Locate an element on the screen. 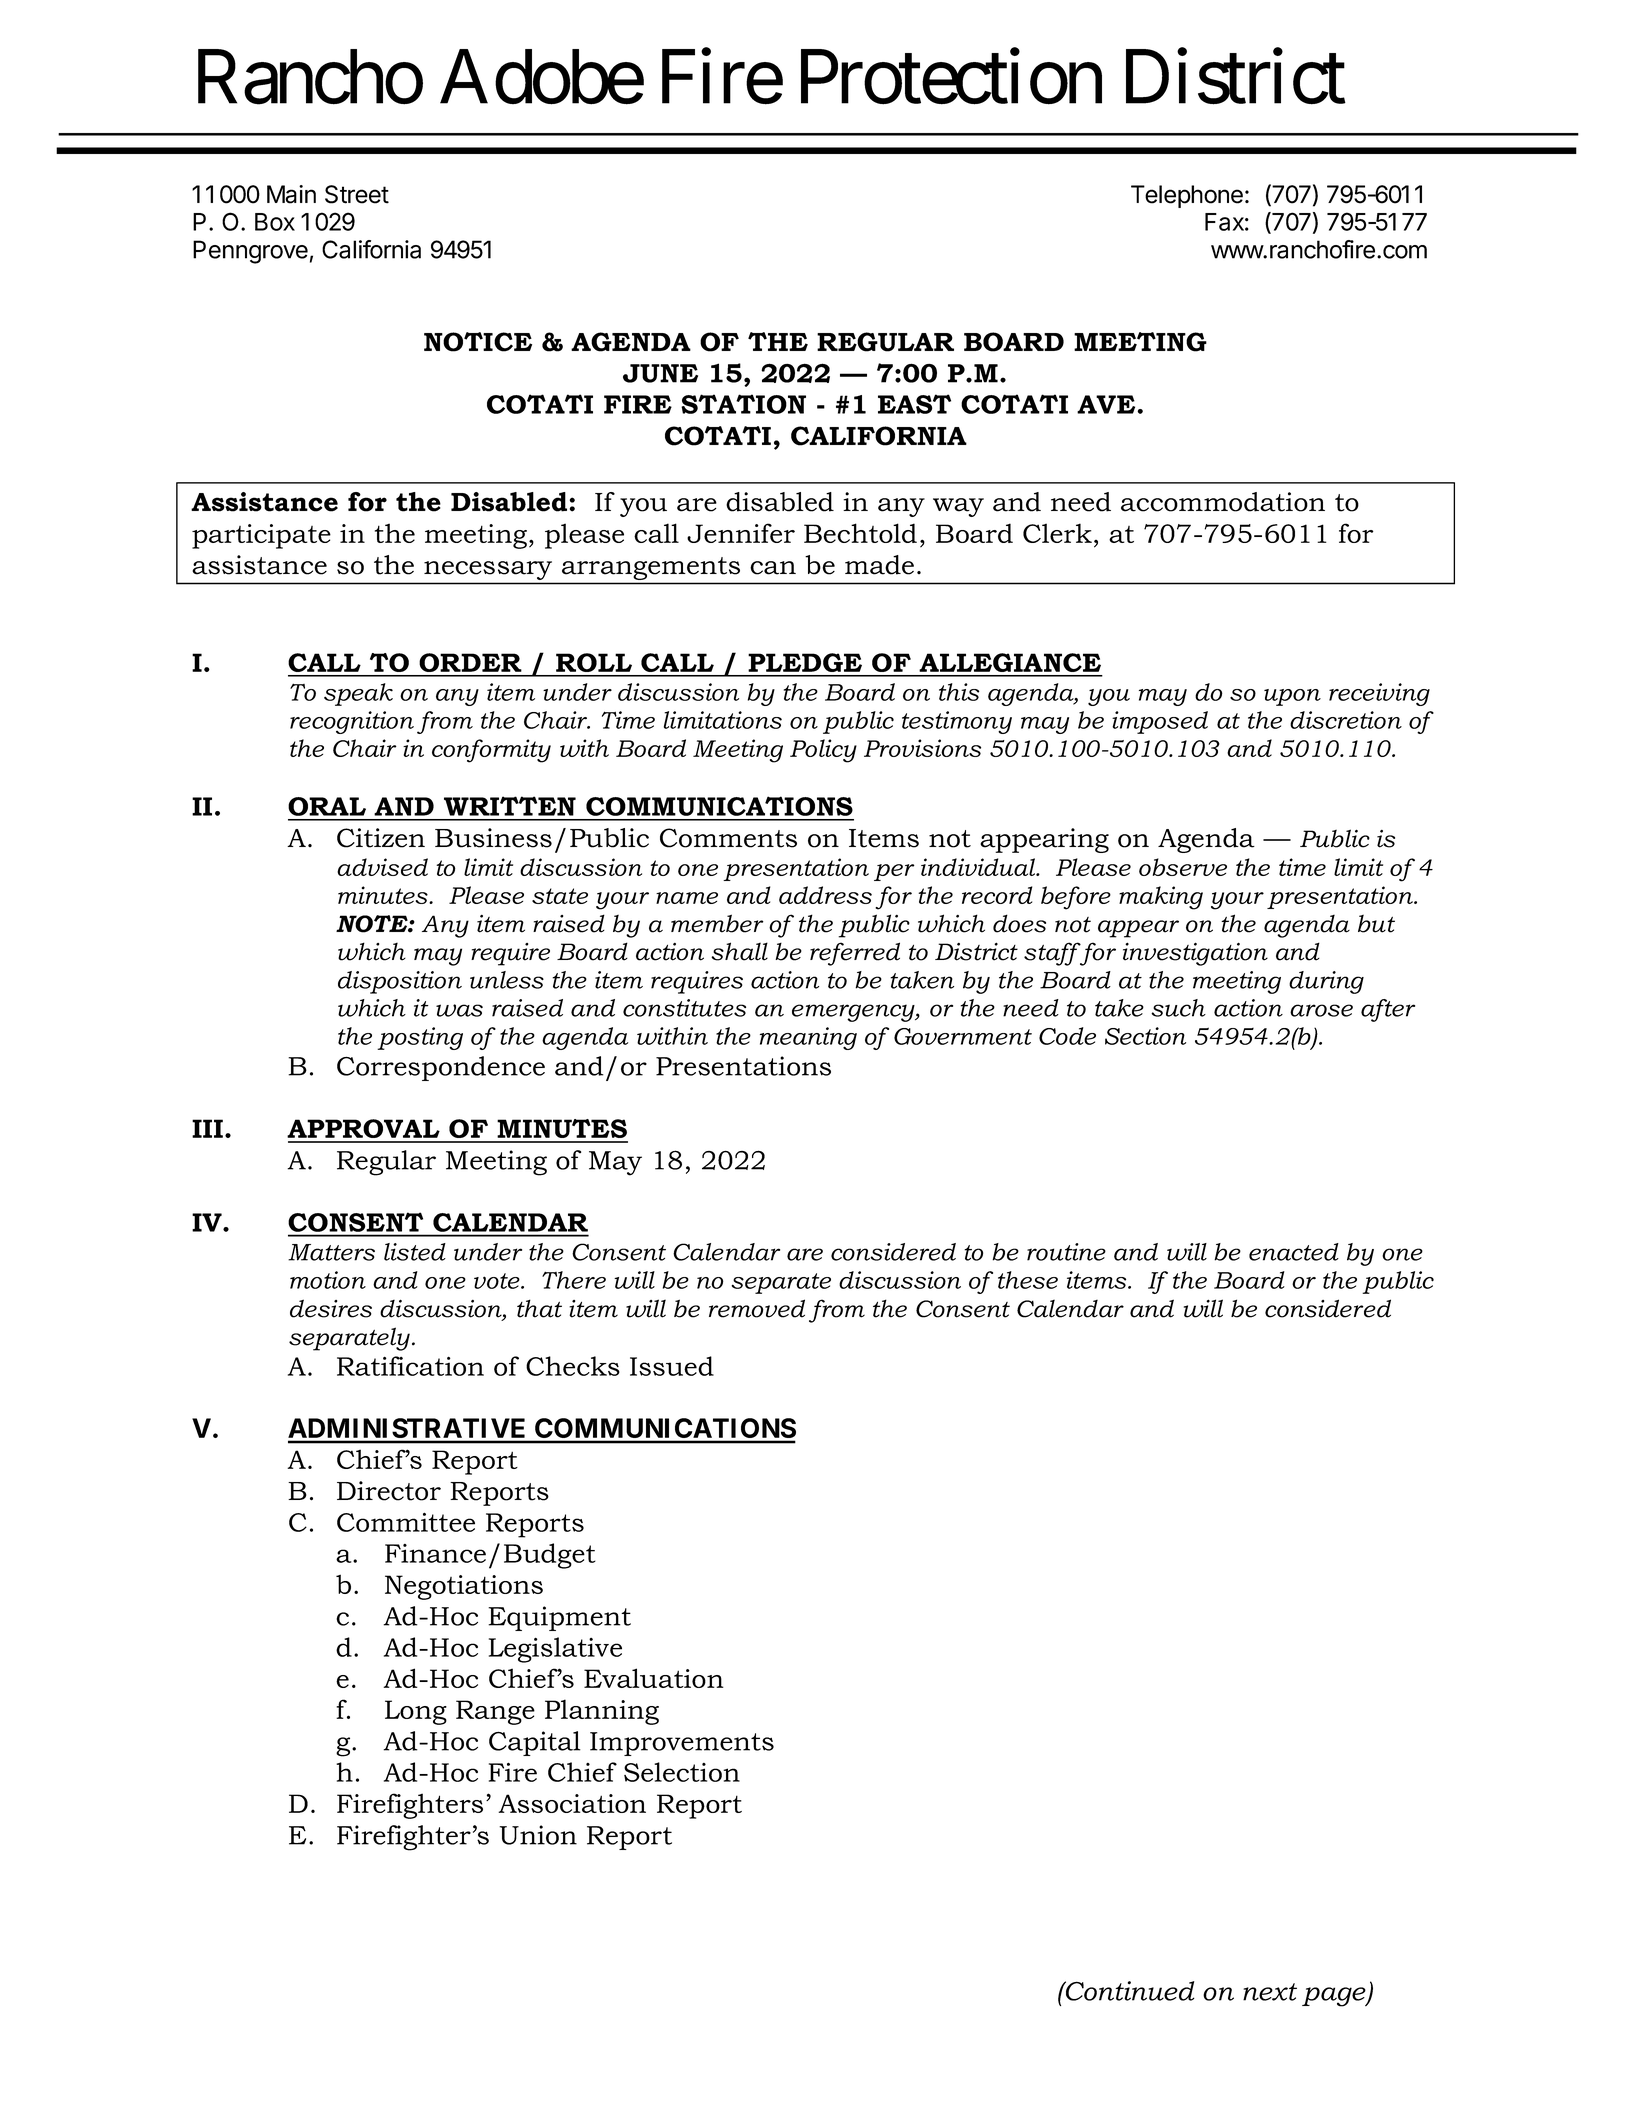 The height and width of the screenshot is (2110, 1631). Protection is located at coordinates (951, 77).
